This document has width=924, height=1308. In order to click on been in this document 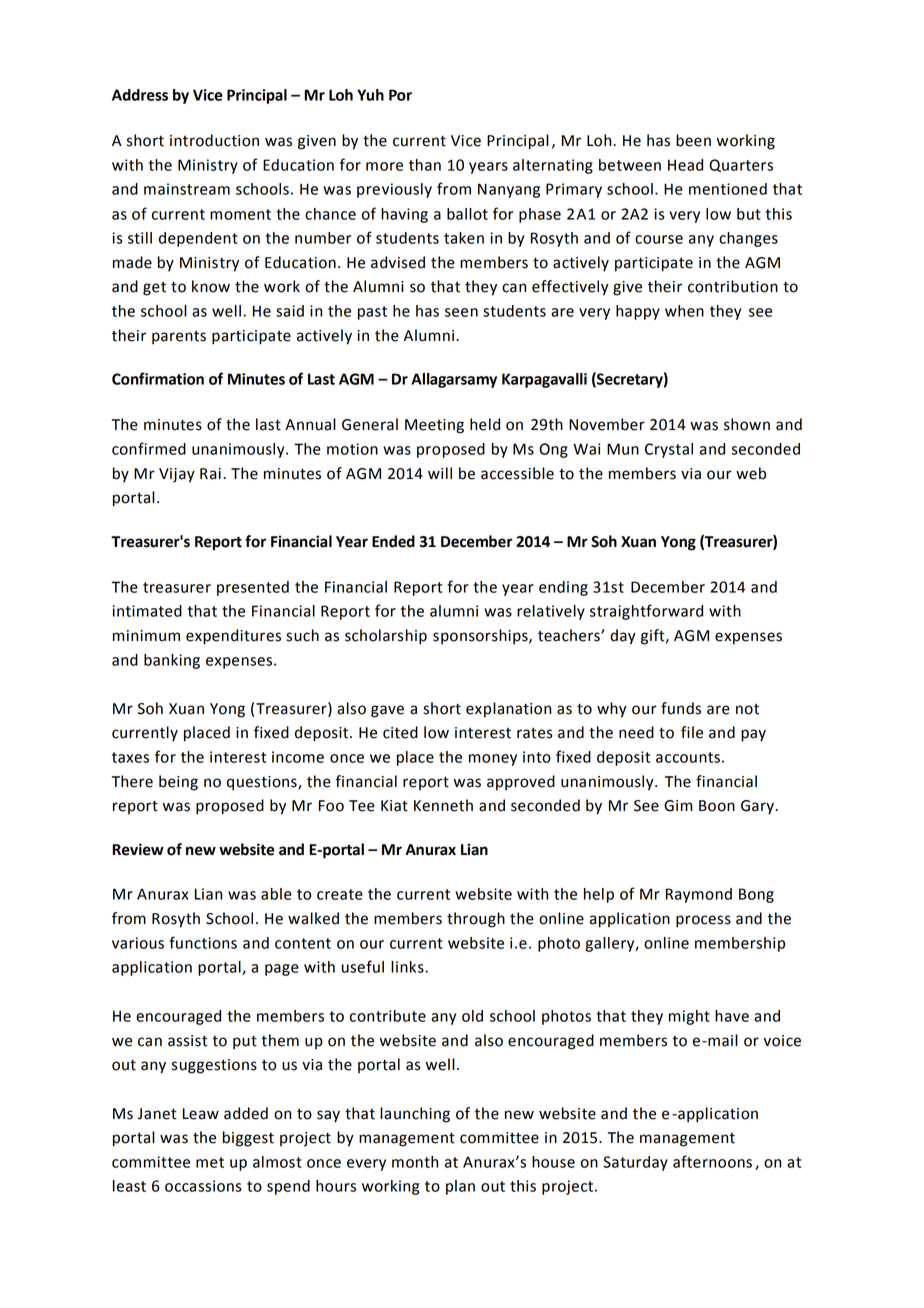, I will do `click(693, 140)`.
